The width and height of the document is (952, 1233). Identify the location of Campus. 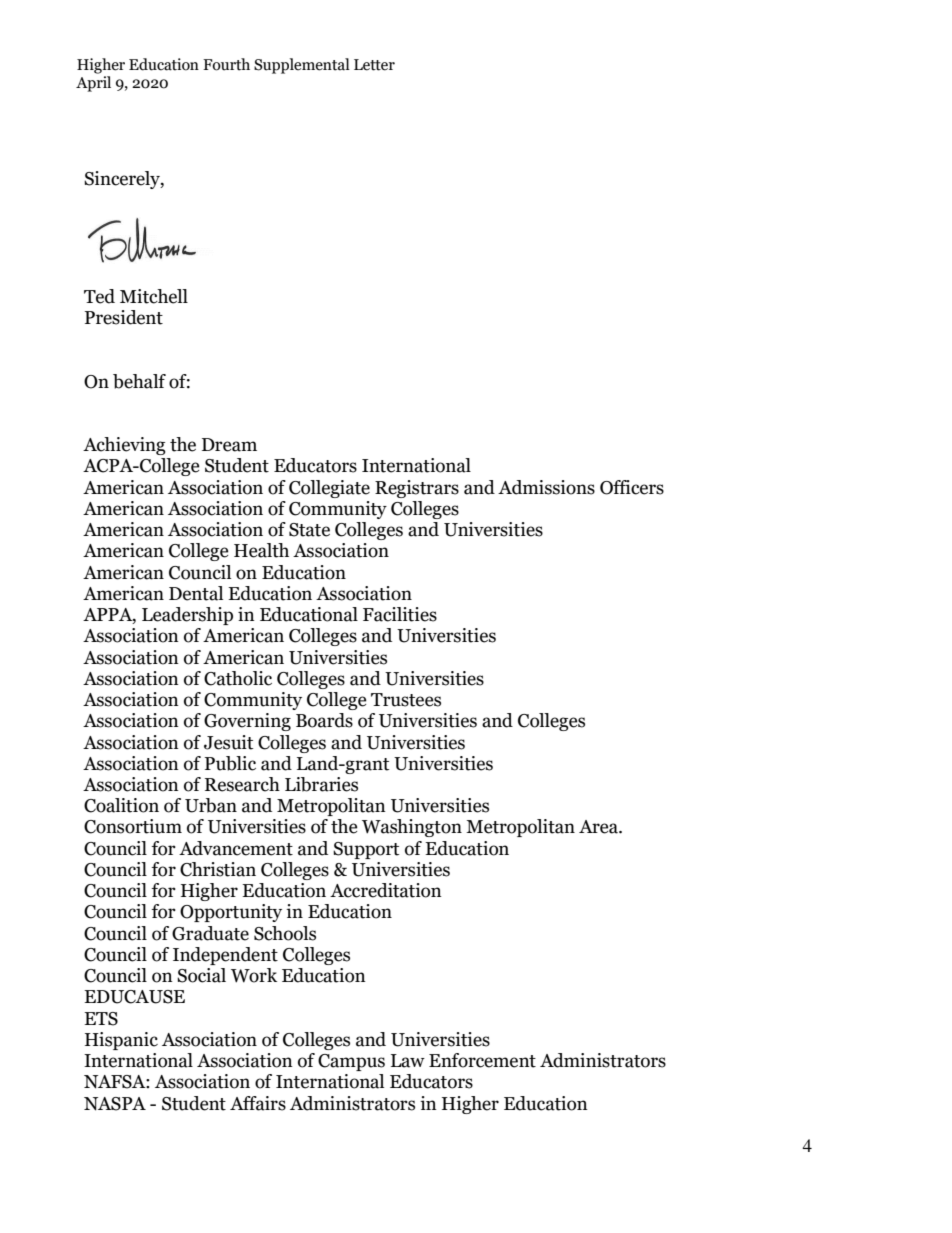
(351, 1062).
